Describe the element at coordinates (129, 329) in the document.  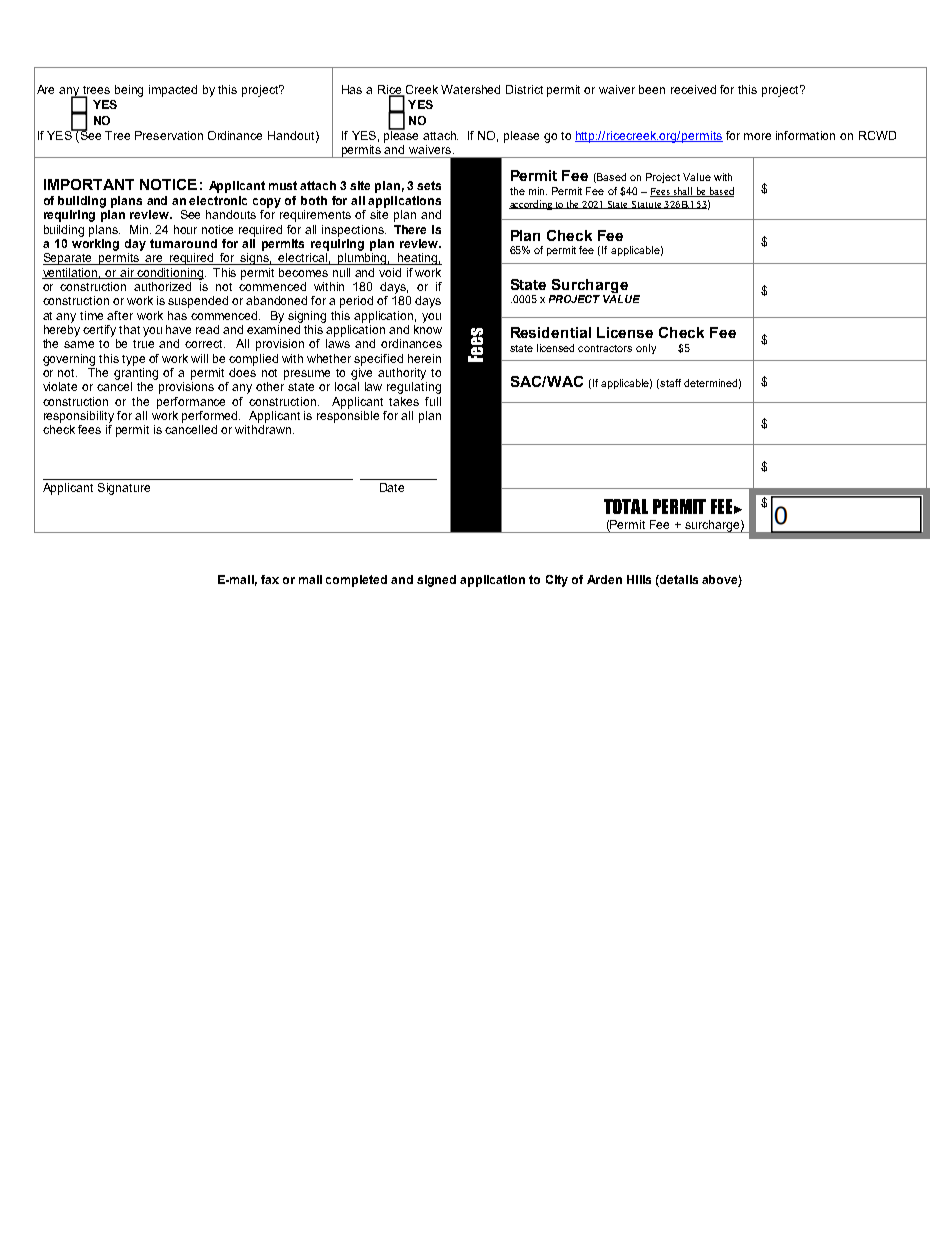
I see `that` at that location.
